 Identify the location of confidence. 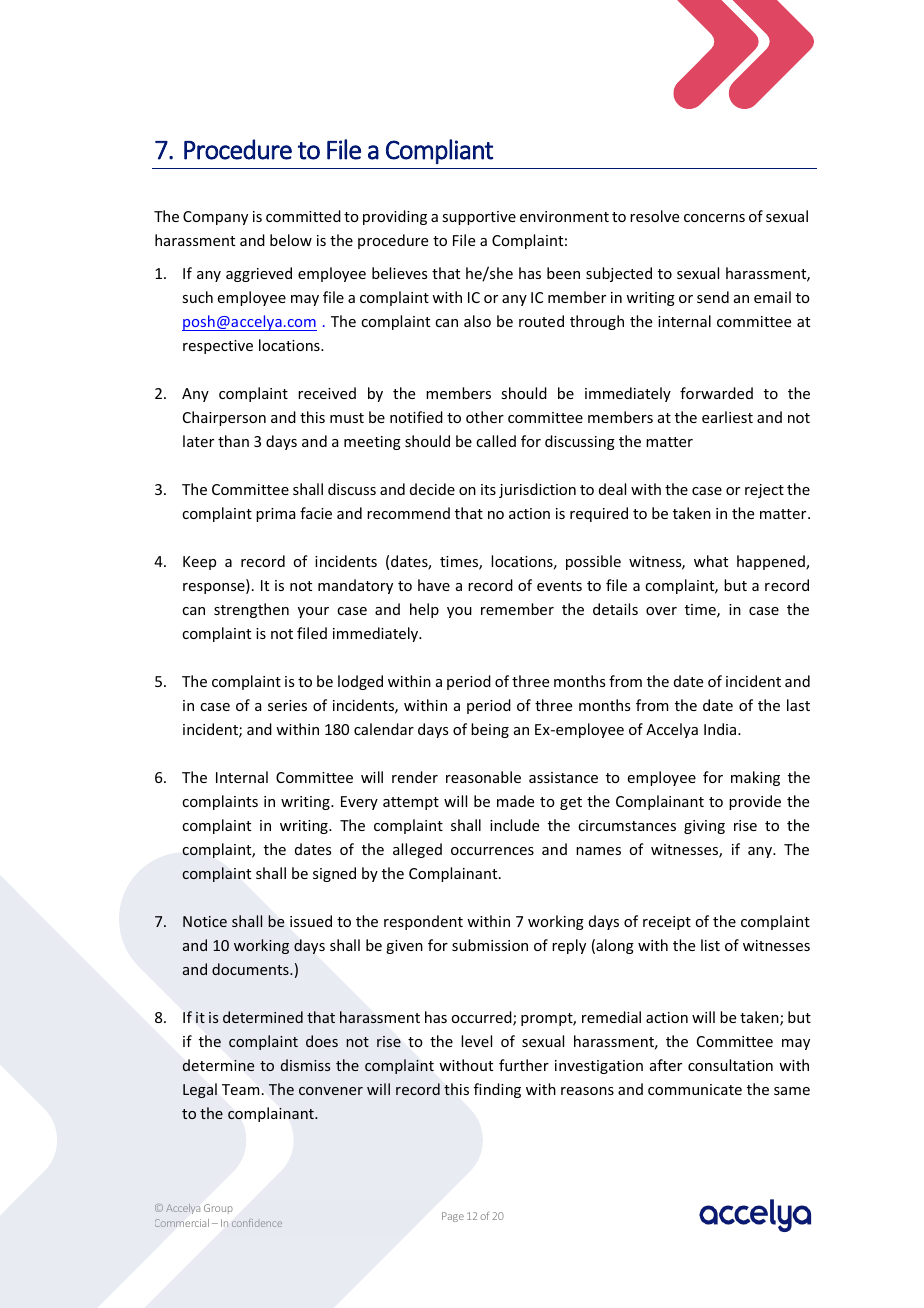
(257, 1223).
